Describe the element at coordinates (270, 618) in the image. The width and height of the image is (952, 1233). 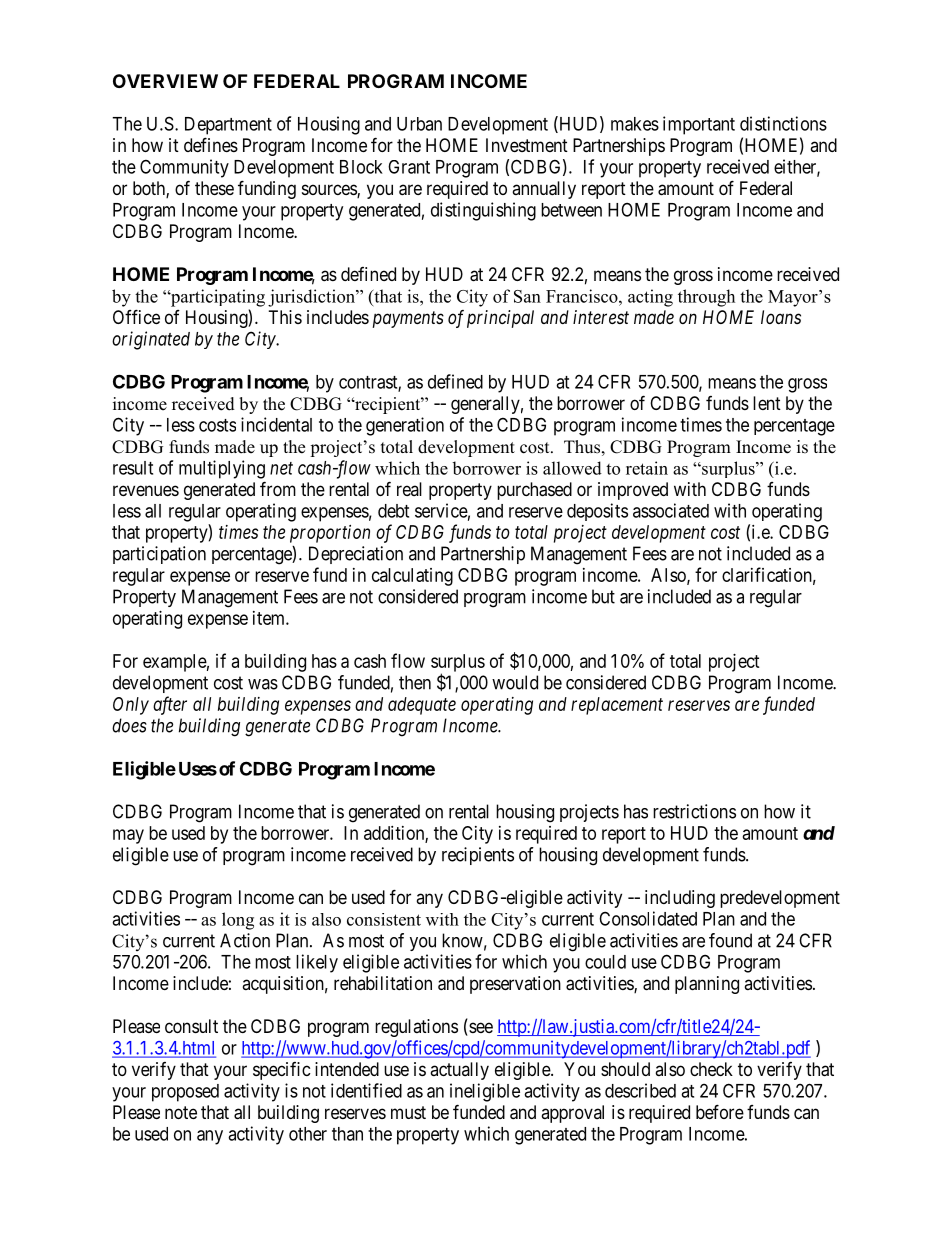
I see `item` at that location.
